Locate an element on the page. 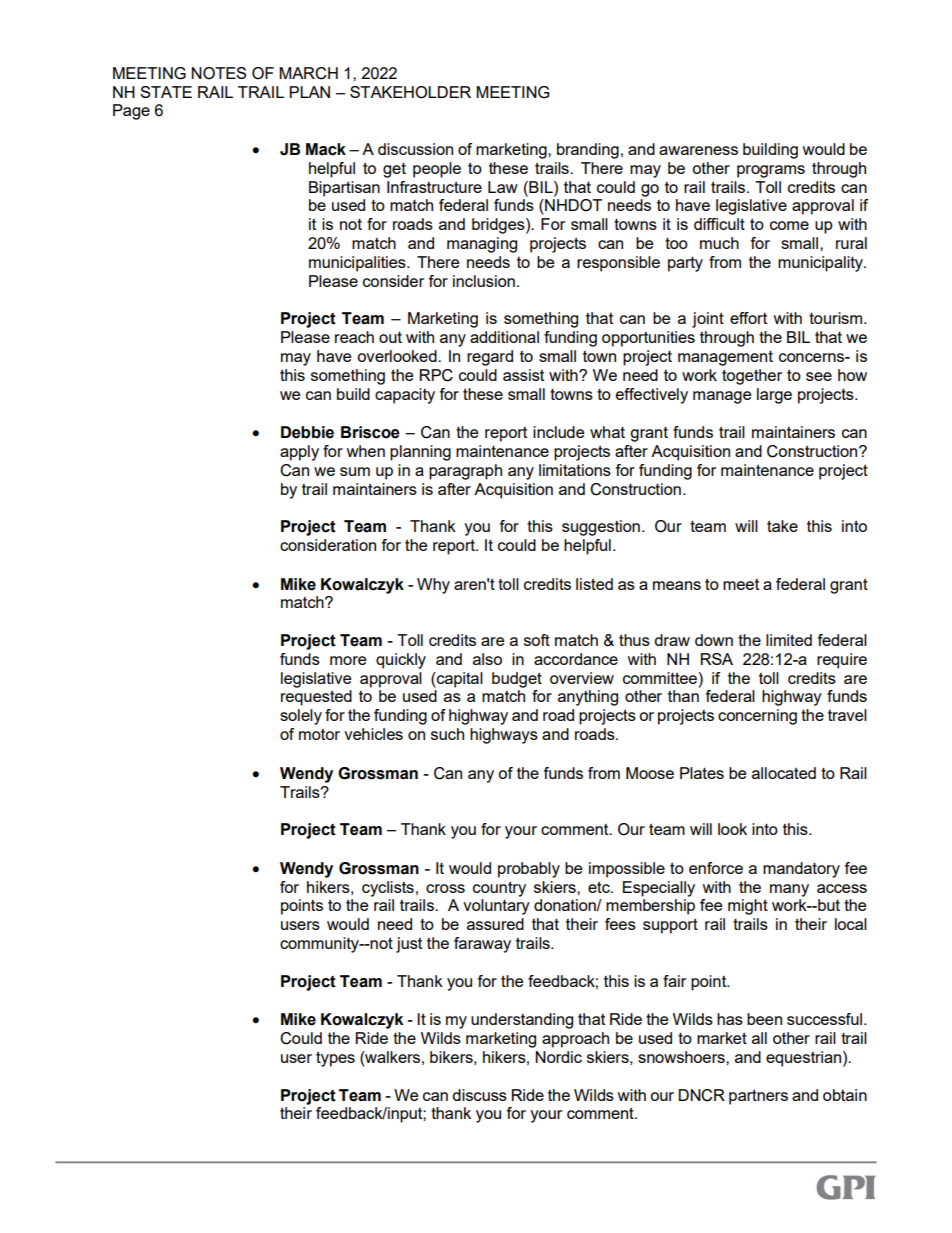  limited is located at coordinates (789, 640).
